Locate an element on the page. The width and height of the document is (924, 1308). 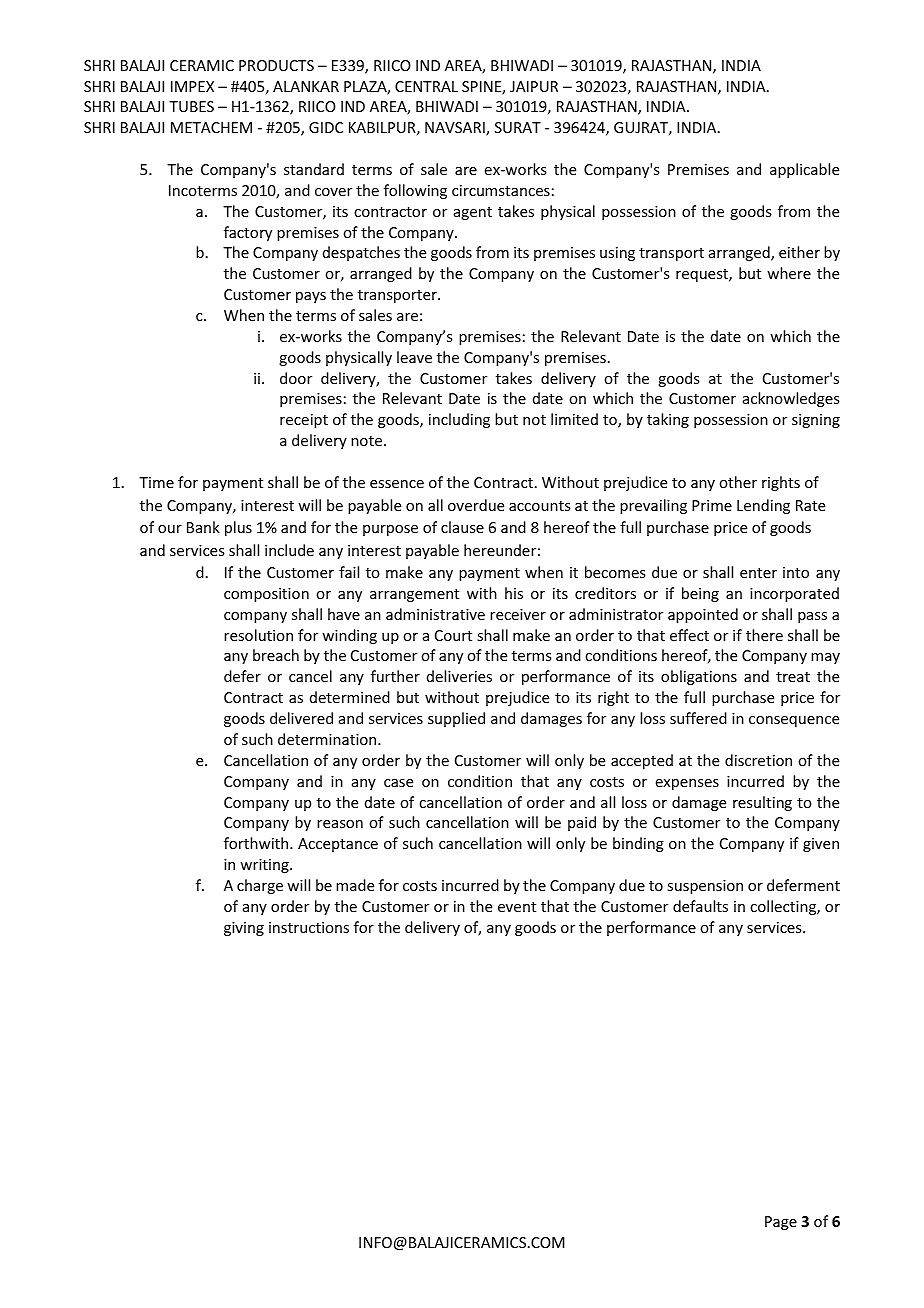
SURAT is located at coordinates (518, 127).
